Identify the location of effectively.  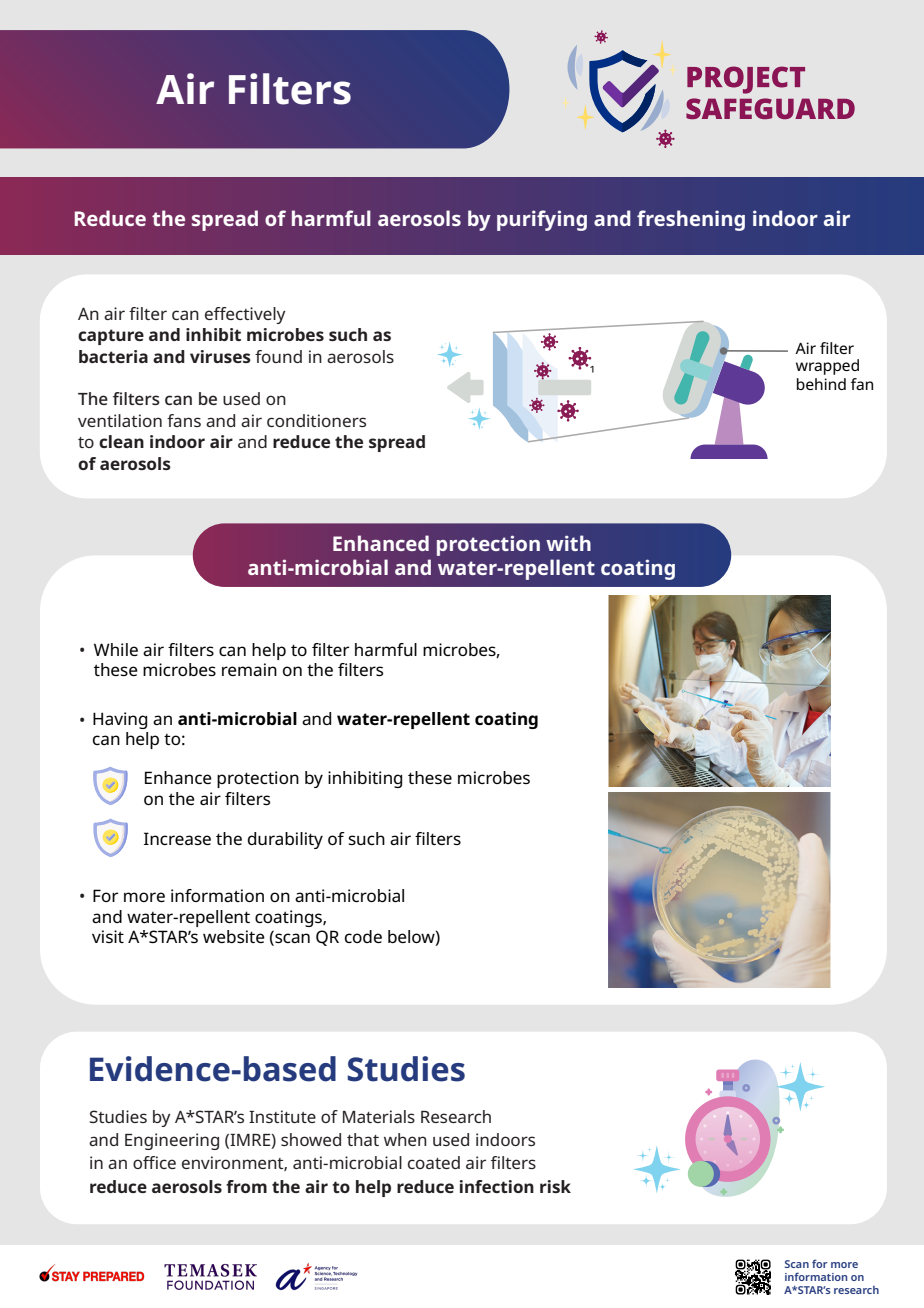
(245, 315).
